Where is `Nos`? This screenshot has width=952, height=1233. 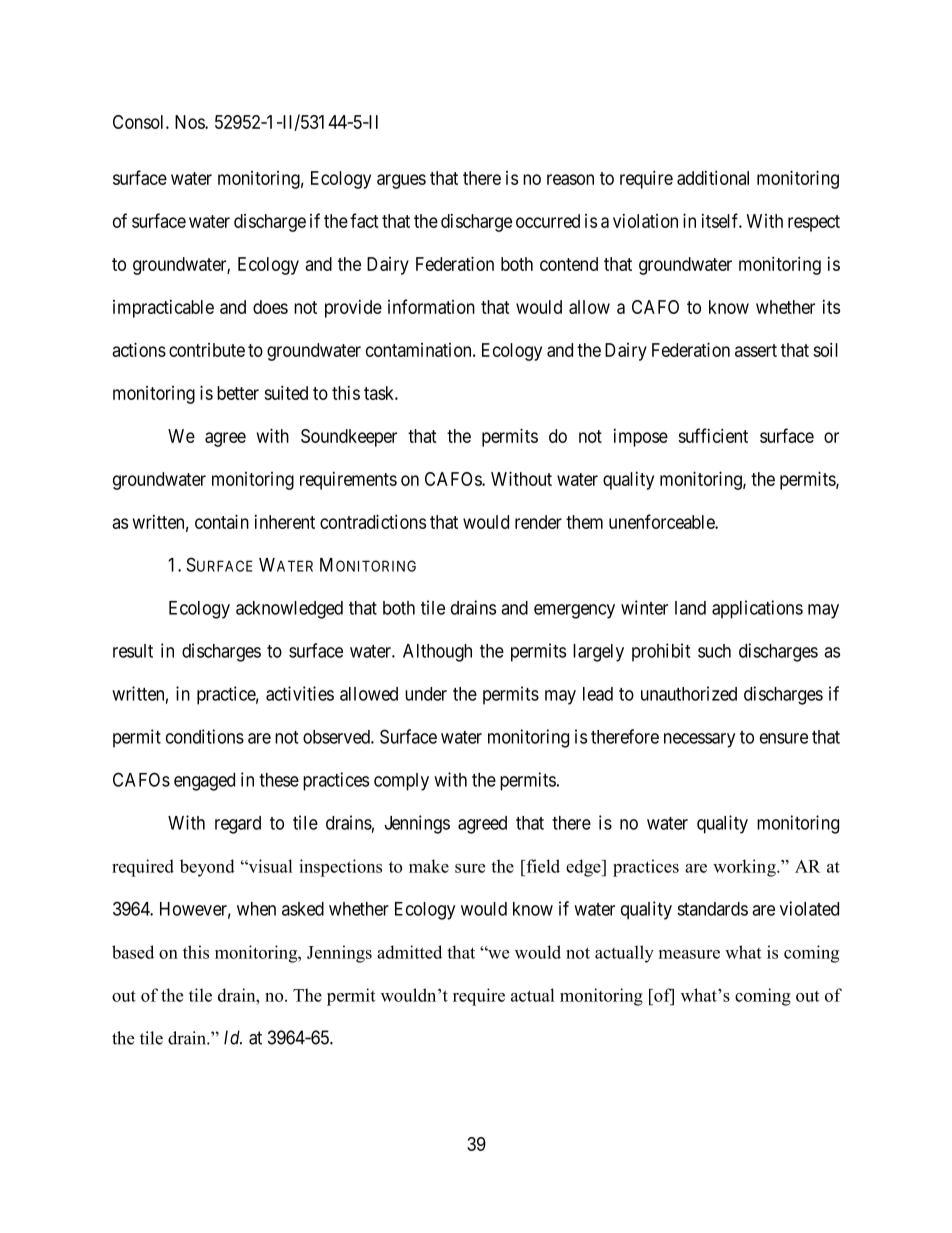
Nos is located at coordinates (190, 122).
